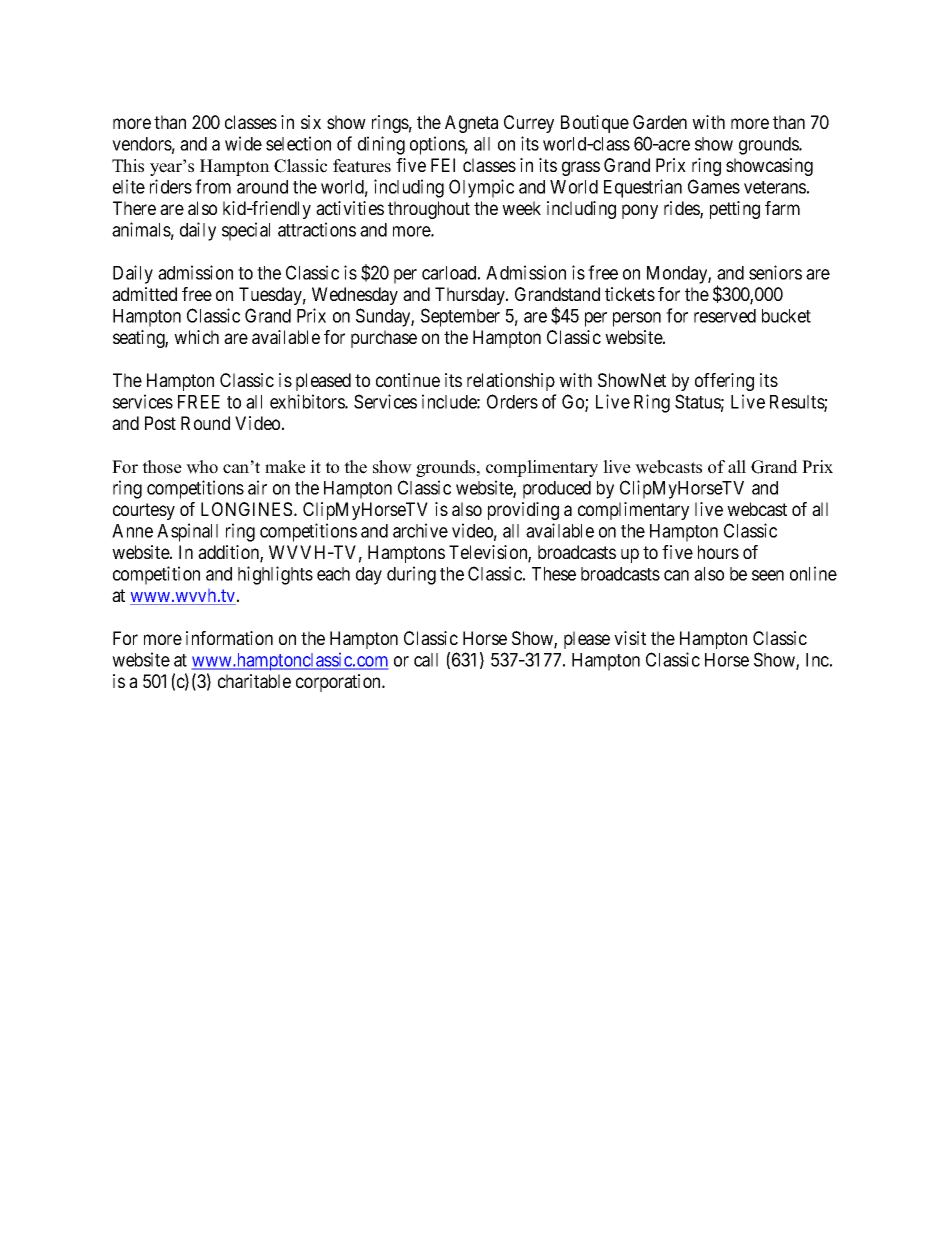 This screenshot has width=952, height=1233. Describe the element at coordinates (257, 487) in the screenshot. I see `air` at that location.
